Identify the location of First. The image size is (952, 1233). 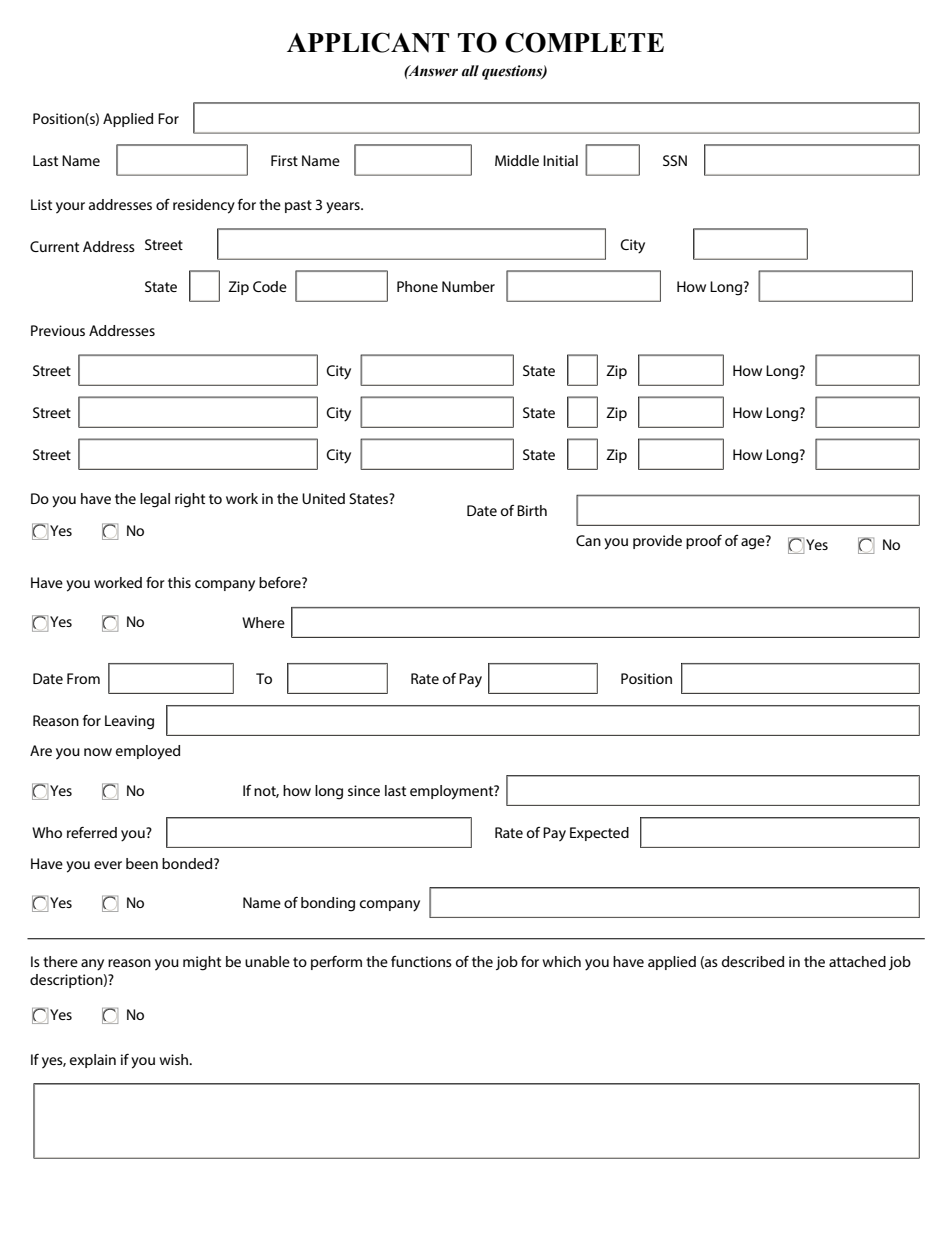
(284, 160).
